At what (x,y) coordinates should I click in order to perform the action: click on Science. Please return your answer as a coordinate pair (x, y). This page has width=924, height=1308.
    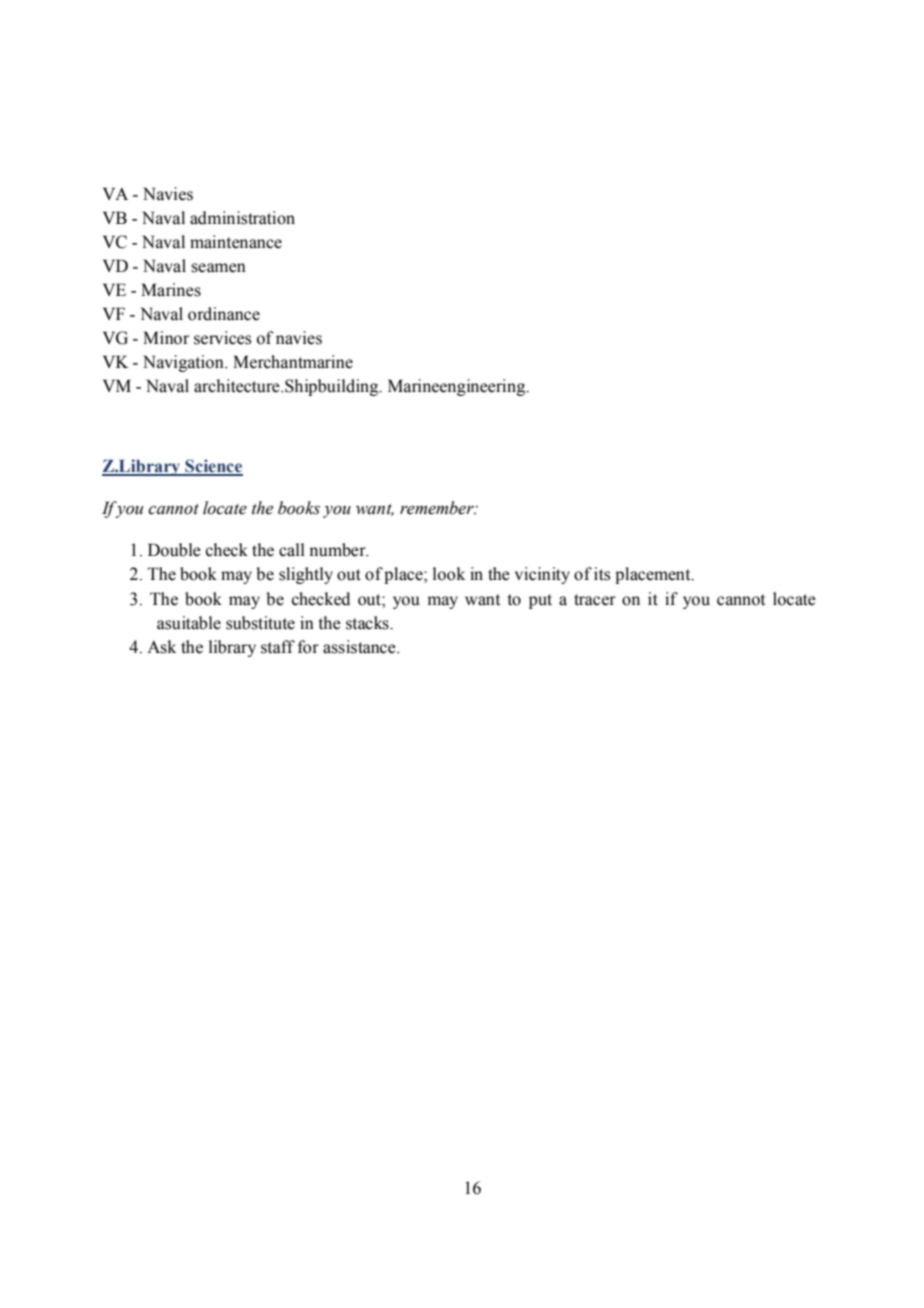
    Looking at the image, I should click on (213, 467).
